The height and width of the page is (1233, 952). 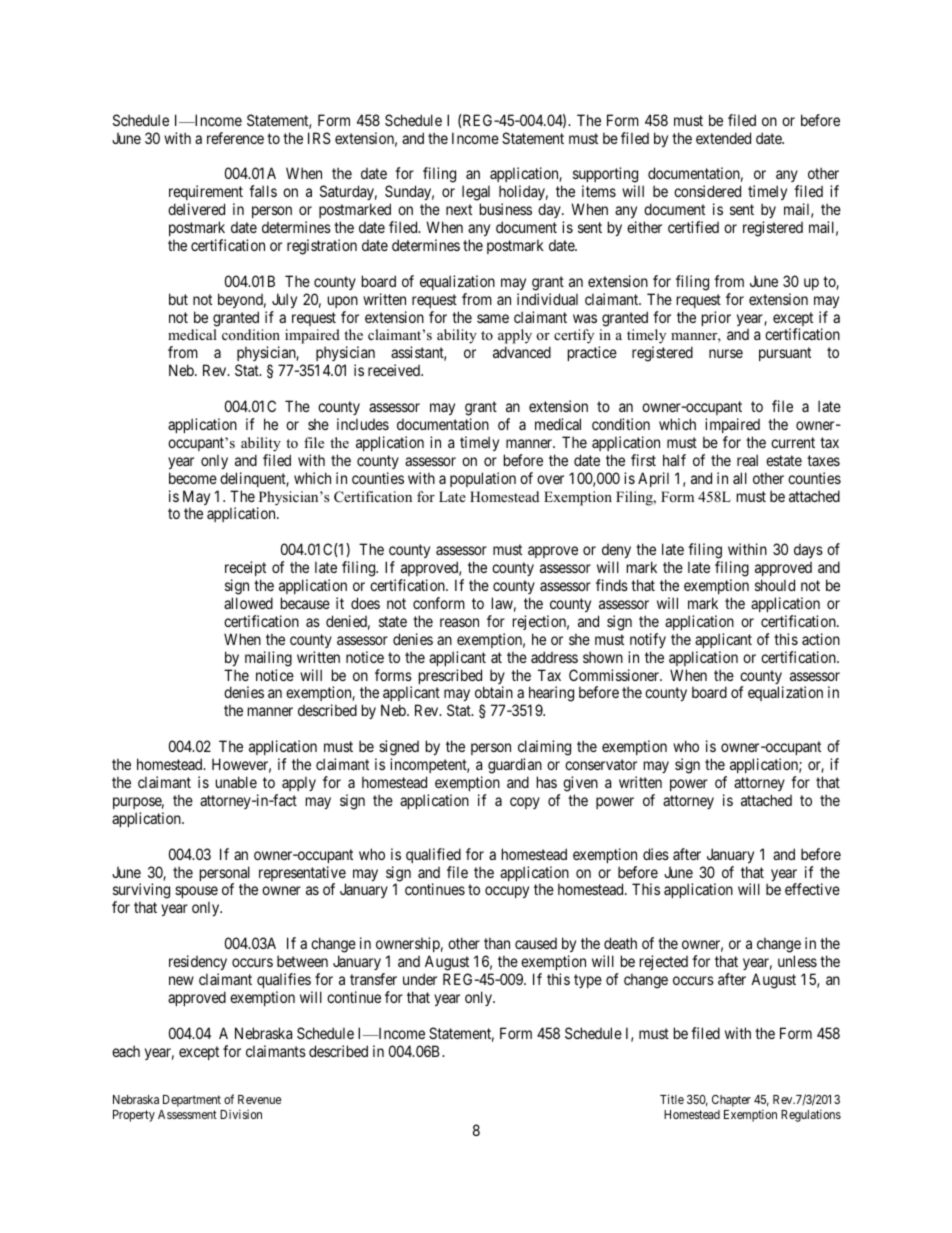 I want to click on qualified, so click(x=433, y=855).
